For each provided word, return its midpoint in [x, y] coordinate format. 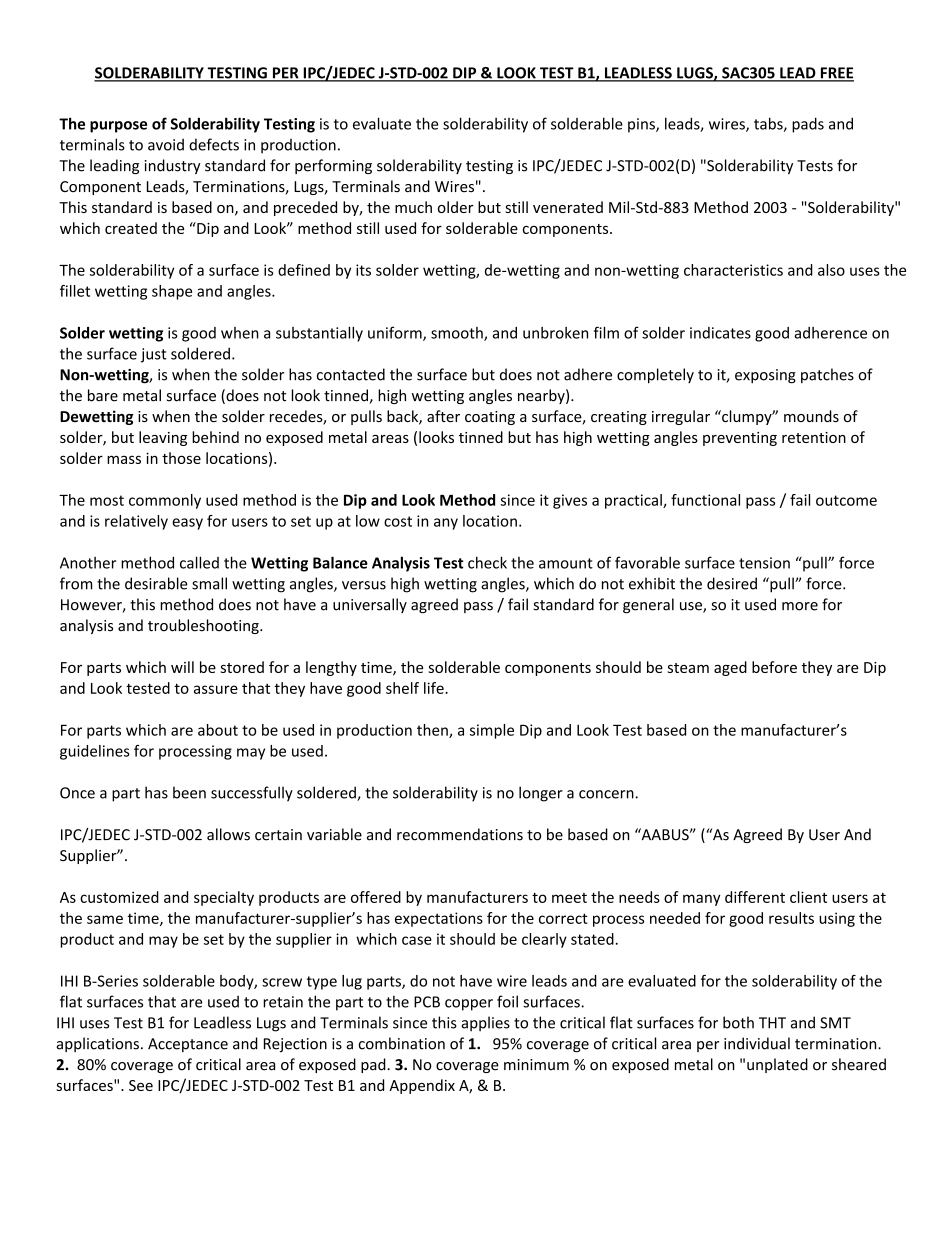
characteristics [733, 270]
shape [172, 292]
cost [398, 521]
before [774, 667]
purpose [118, 127]
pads [808, 125]
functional [705, 500]
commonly [165, 501]
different [755, 897]
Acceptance [188, 1045]
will [182, 667]
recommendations [460, 834]
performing [333, 166]
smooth [458, 334]
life [435, 688]
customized [119, 897]
